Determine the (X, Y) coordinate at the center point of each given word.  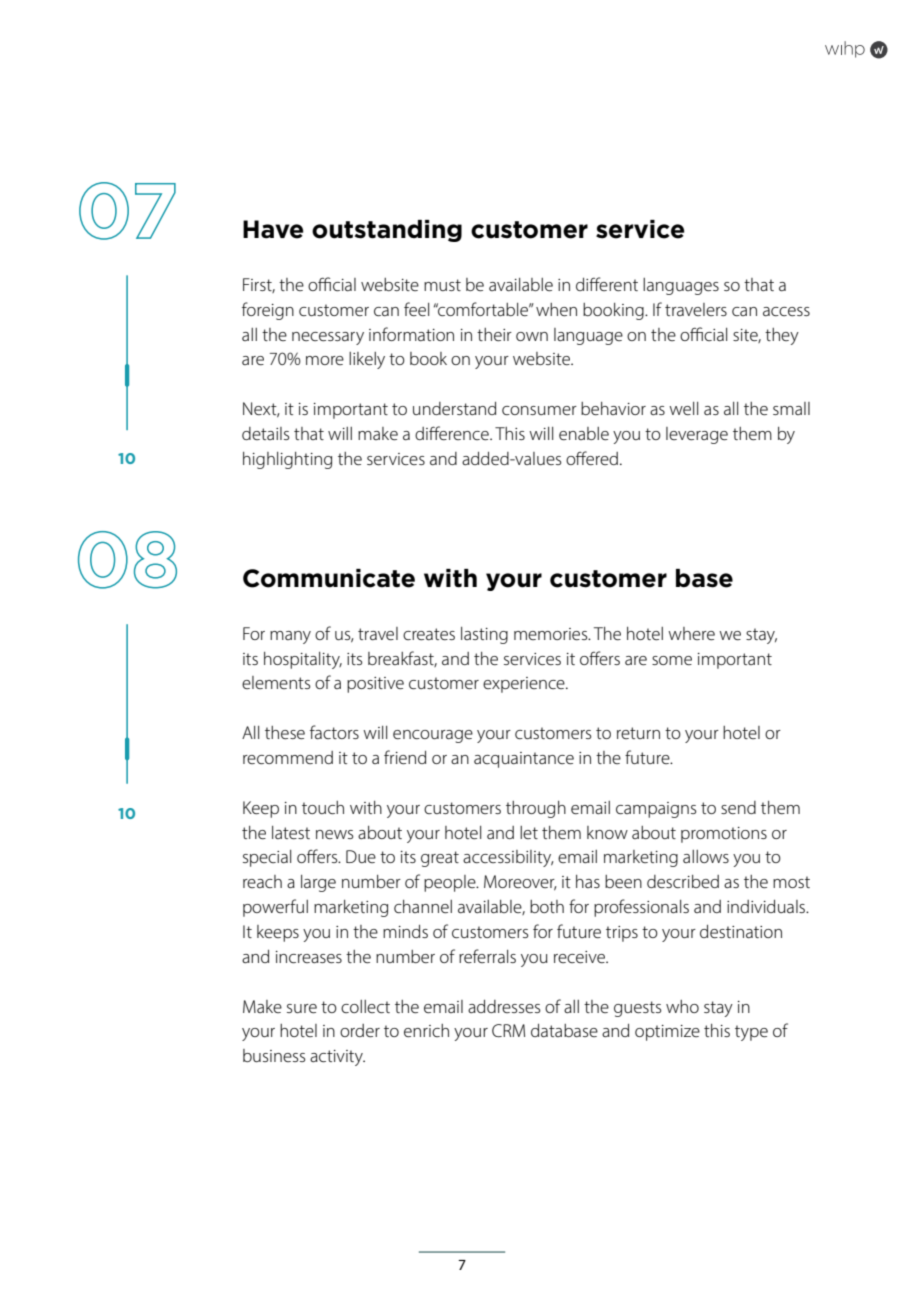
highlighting (287, 460)
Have (273, 229)
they (782, 336)
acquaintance (524, 760)
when (556, 309)
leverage (697, 435)
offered (592, 458)
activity (337, 1058)
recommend (288, 757)
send (738, 807)
